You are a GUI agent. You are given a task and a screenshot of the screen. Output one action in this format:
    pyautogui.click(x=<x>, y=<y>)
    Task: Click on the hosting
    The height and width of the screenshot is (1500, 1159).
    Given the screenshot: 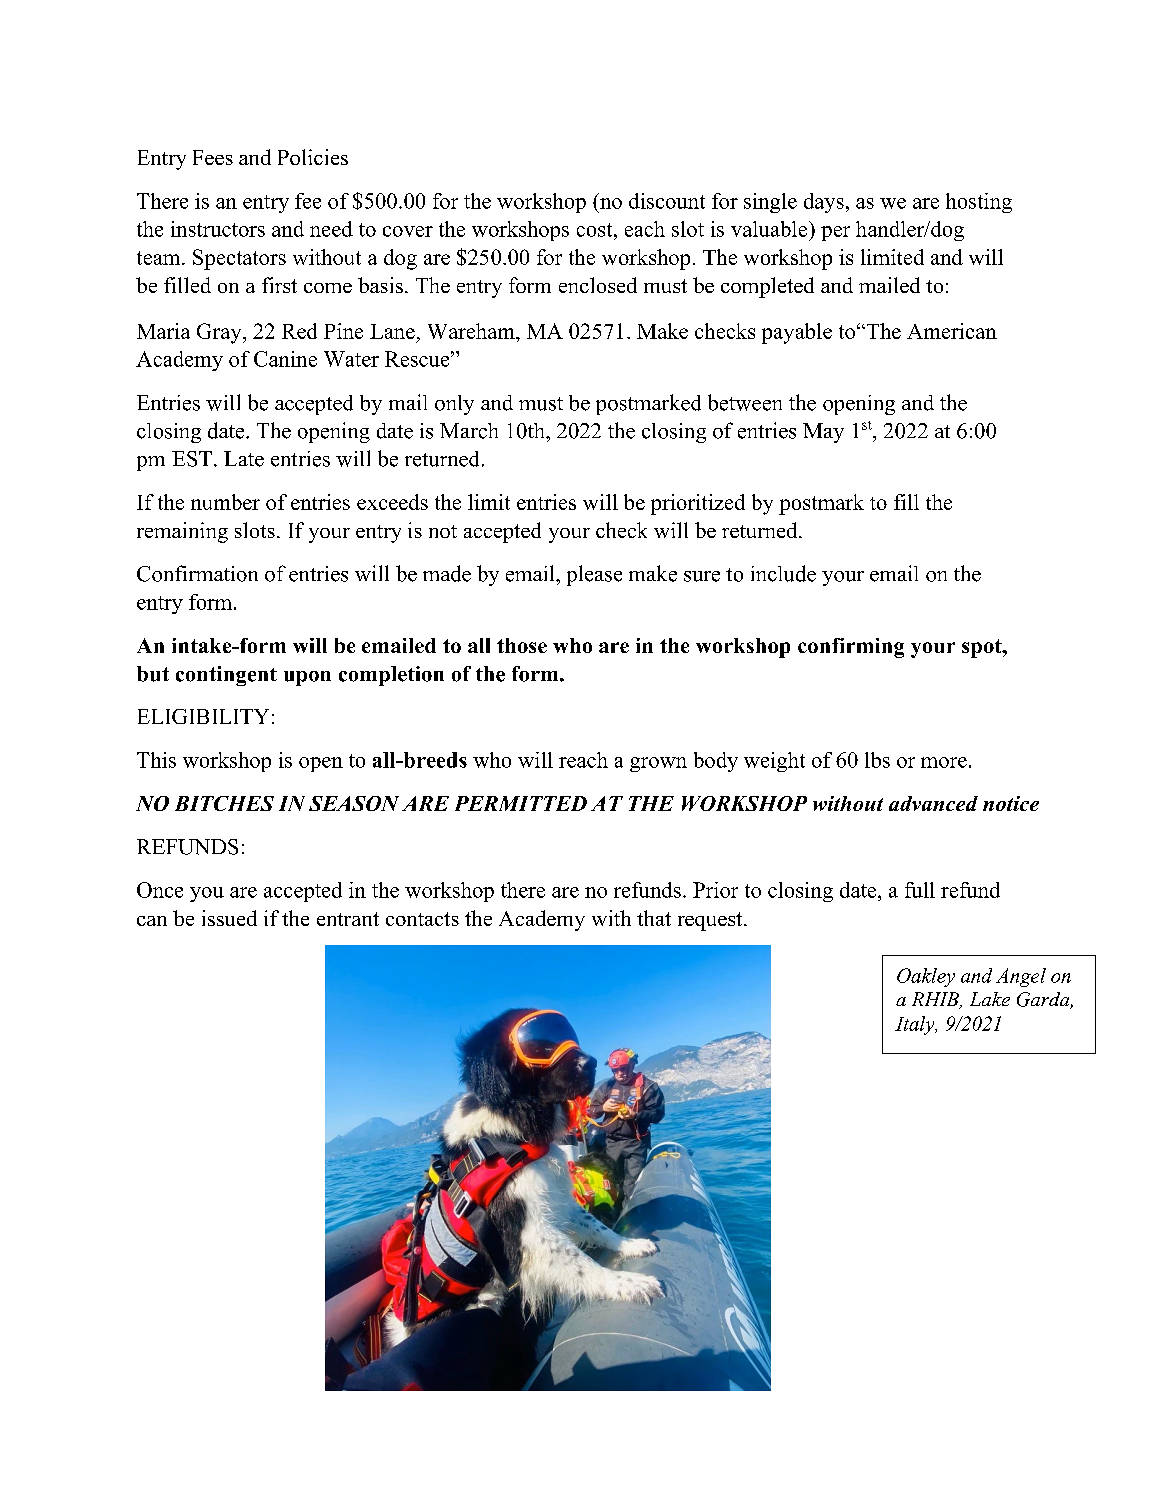 What is the action you would take?
    pyautogui.click(x=979, y=203)
